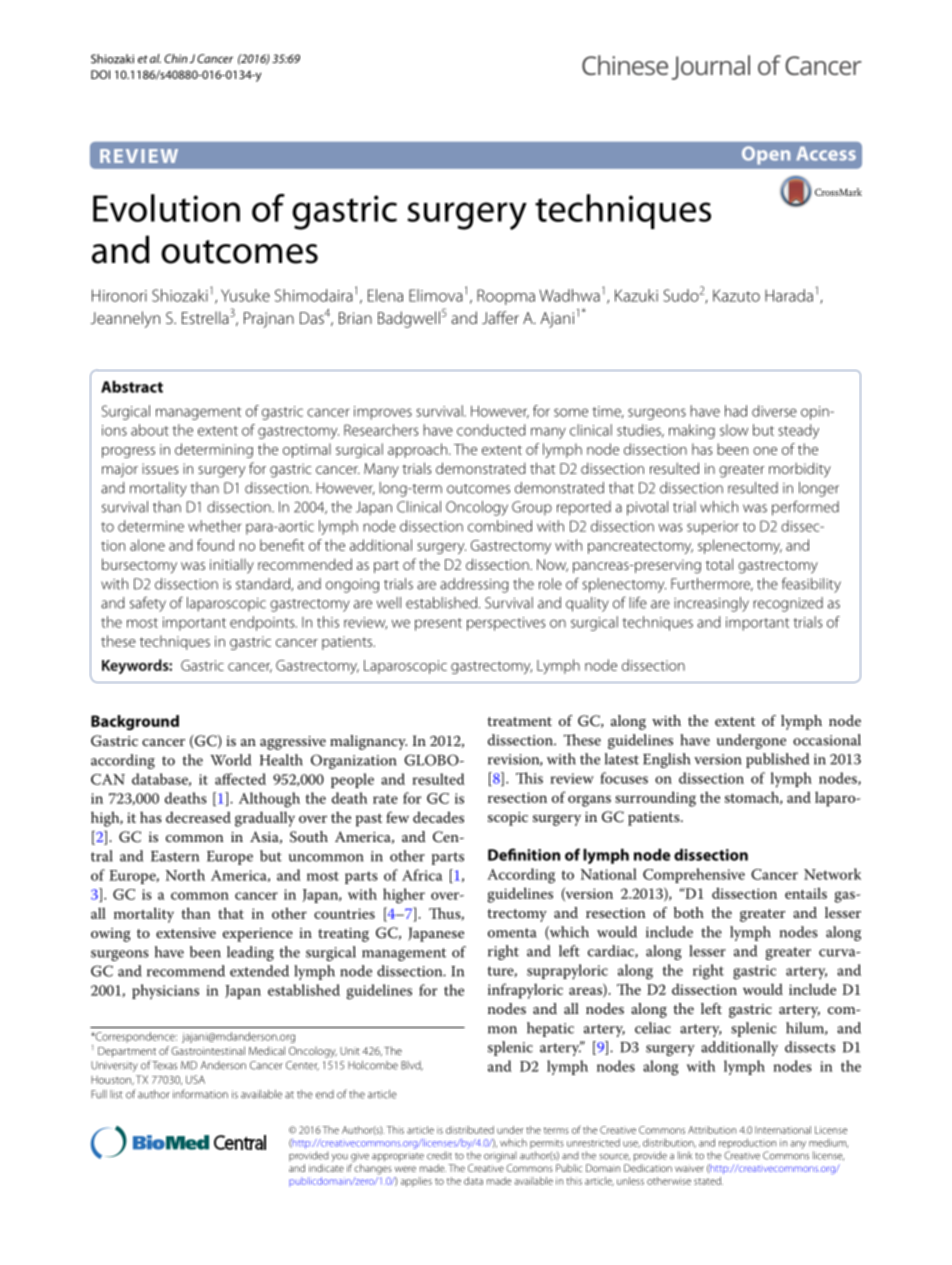 The image size is (952, 1265). I want to click on Open, so click(766, 155).
